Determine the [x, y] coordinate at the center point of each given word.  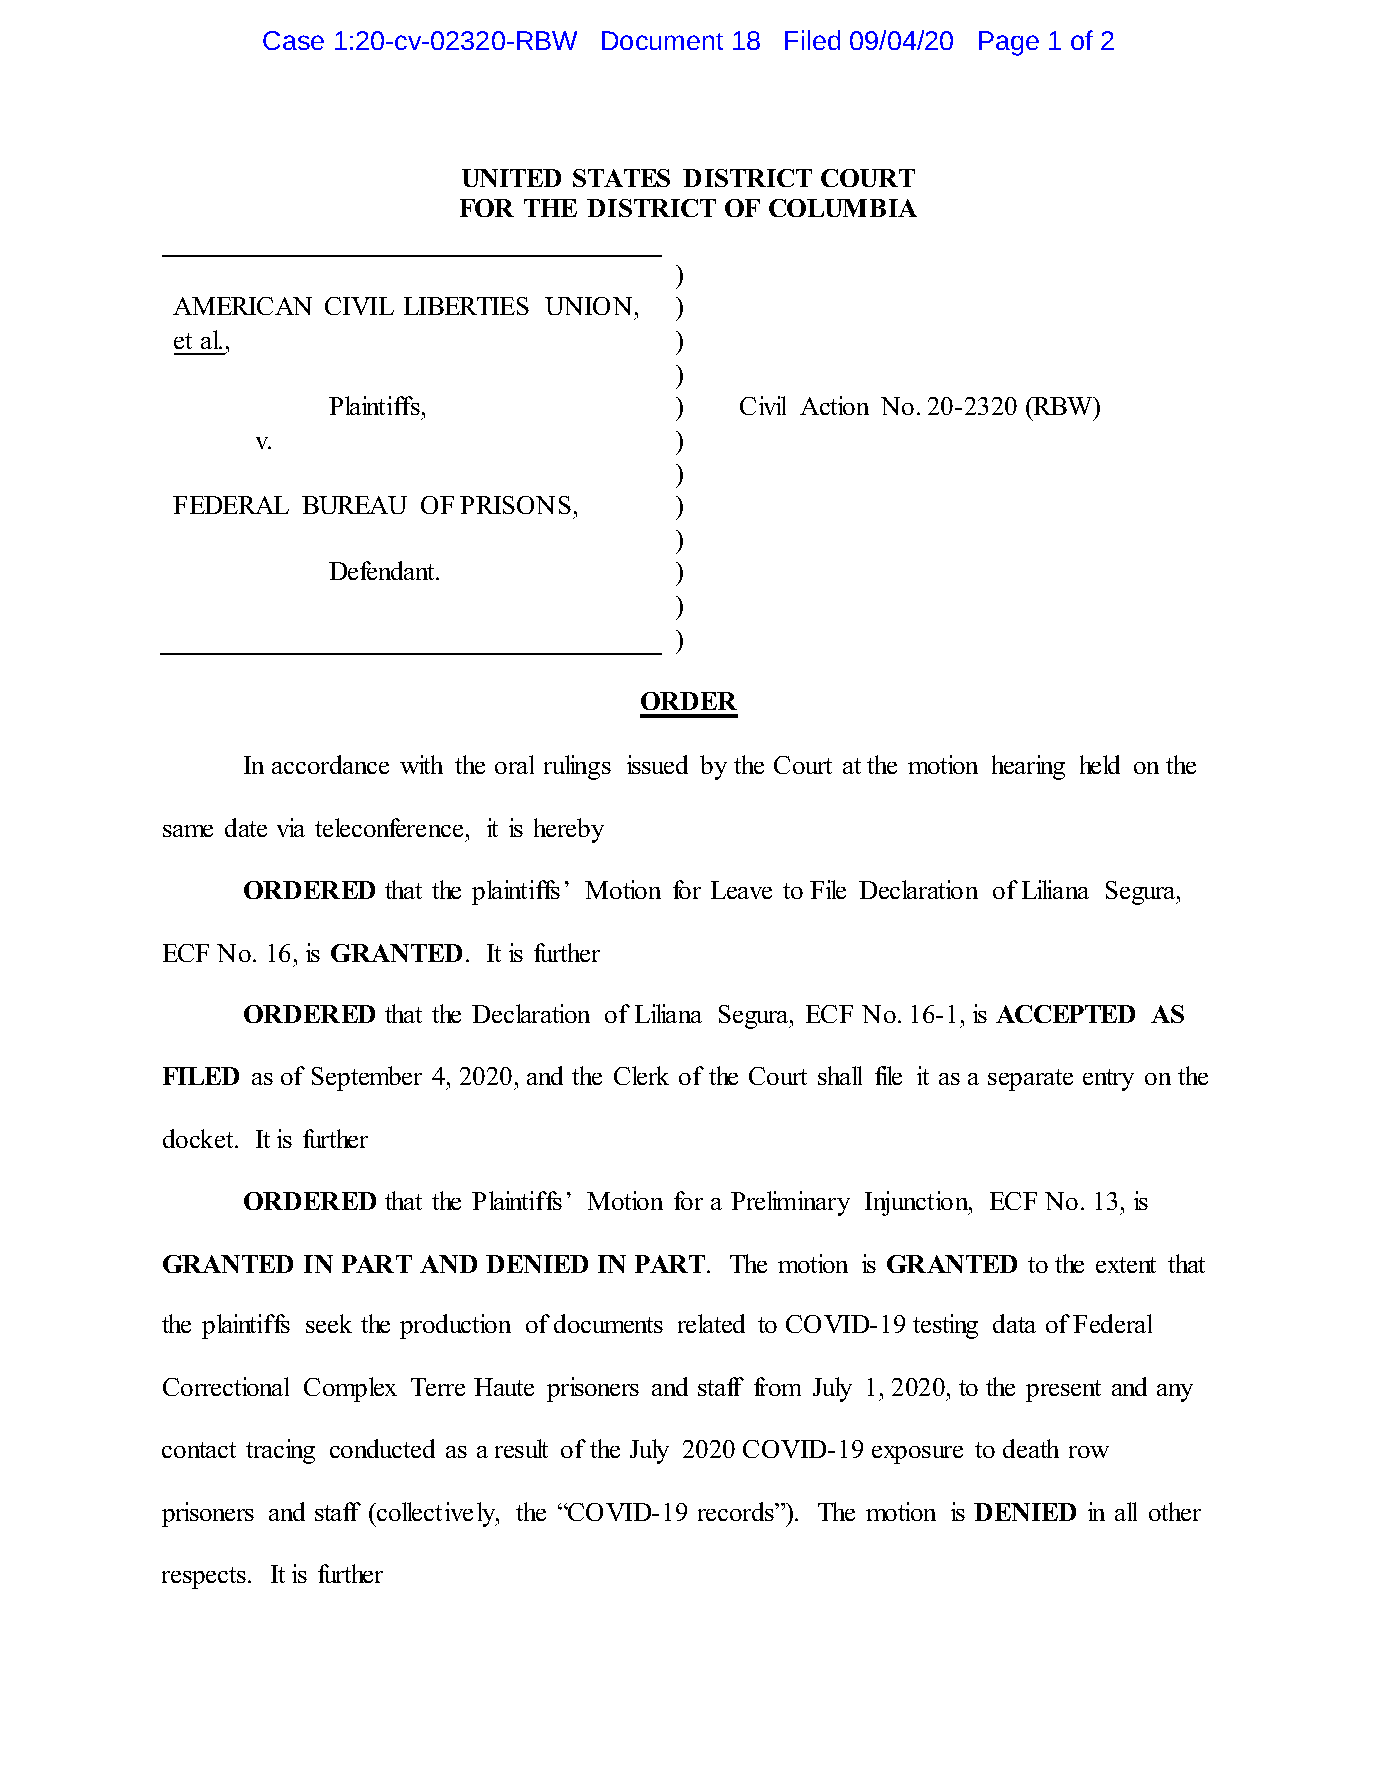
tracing [280, 1451]
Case [293, 40]
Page [1009, 43]
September [367, 1078]
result [521, 1448]
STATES [621, 178]
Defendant [383, 570]
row [1089, 1452]
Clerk [641, 1075]
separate [1030, 1080]
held [1100, 764]
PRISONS [515, 505]
